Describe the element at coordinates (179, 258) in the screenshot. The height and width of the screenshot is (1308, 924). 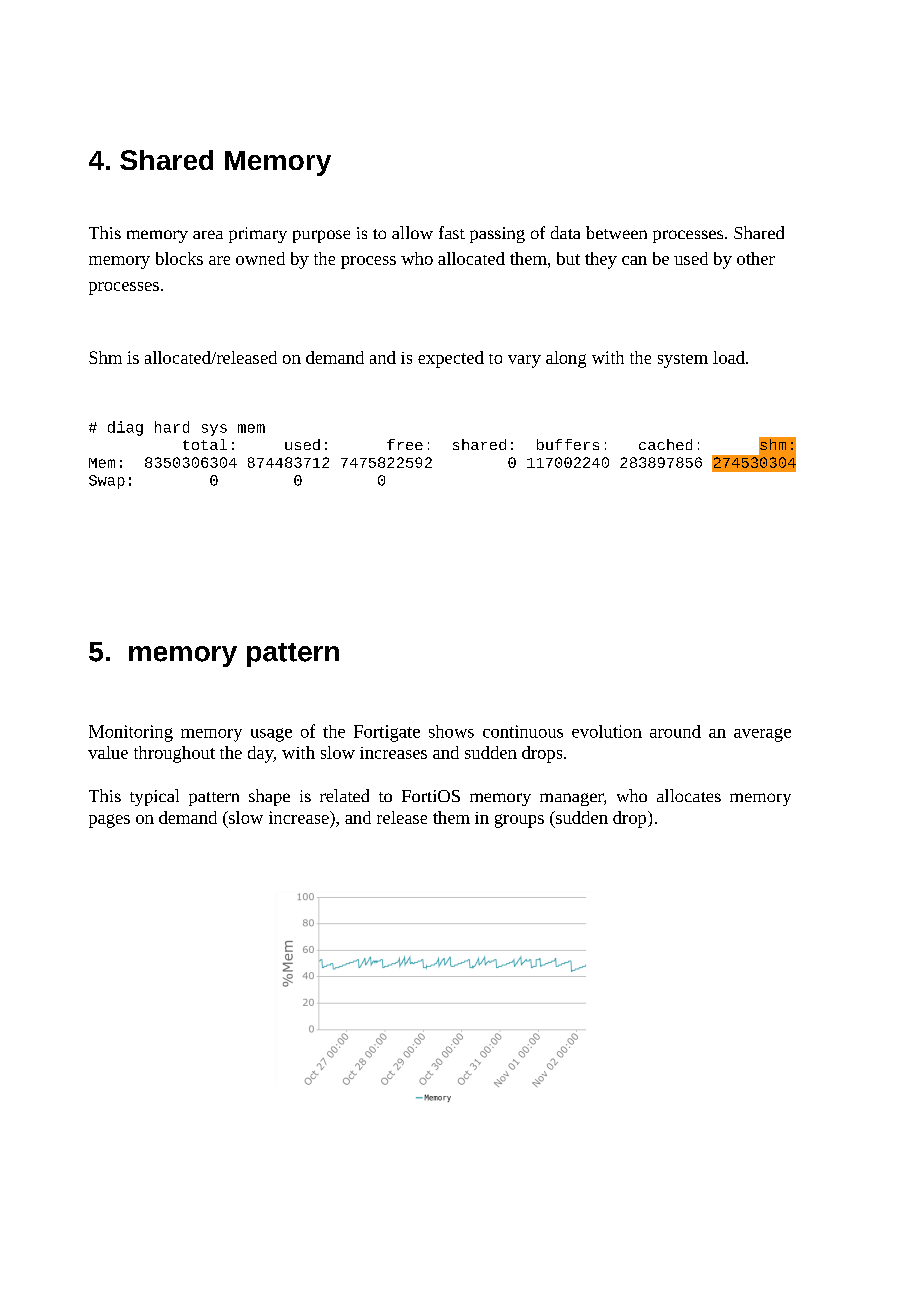
I see `blocks` at that location.
